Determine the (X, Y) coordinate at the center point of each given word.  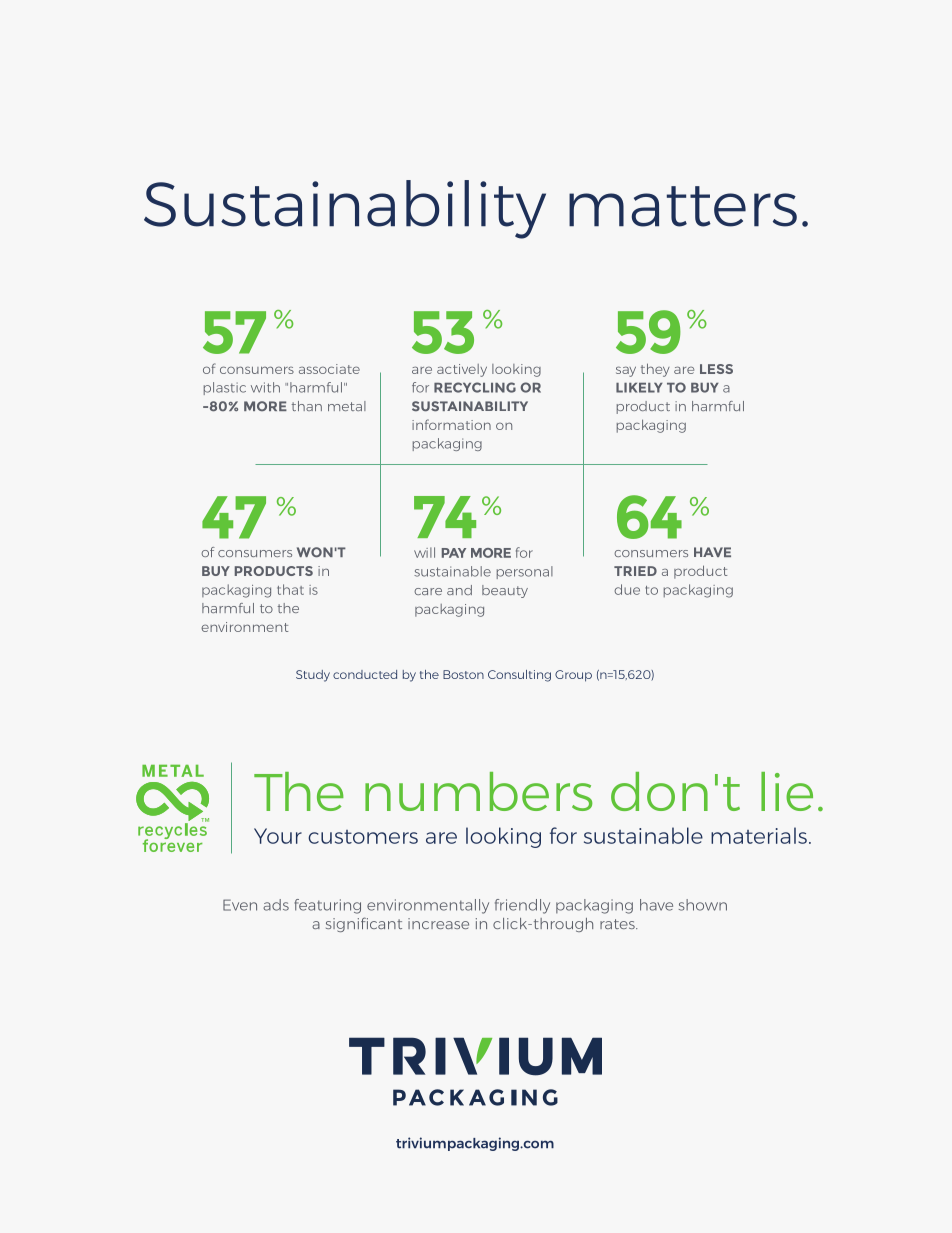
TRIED (635, 571)
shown (703, 905)
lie (787, 791)
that (290, 589)
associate (329, 369)
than (307, 406)
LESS (716, 369)
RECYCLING (475, 387)
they (655, 370)
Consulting (519, 676)
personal (525, 572)
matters (683, 206)
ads (276, 905)
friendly (522, 906)
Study (313, 676)
